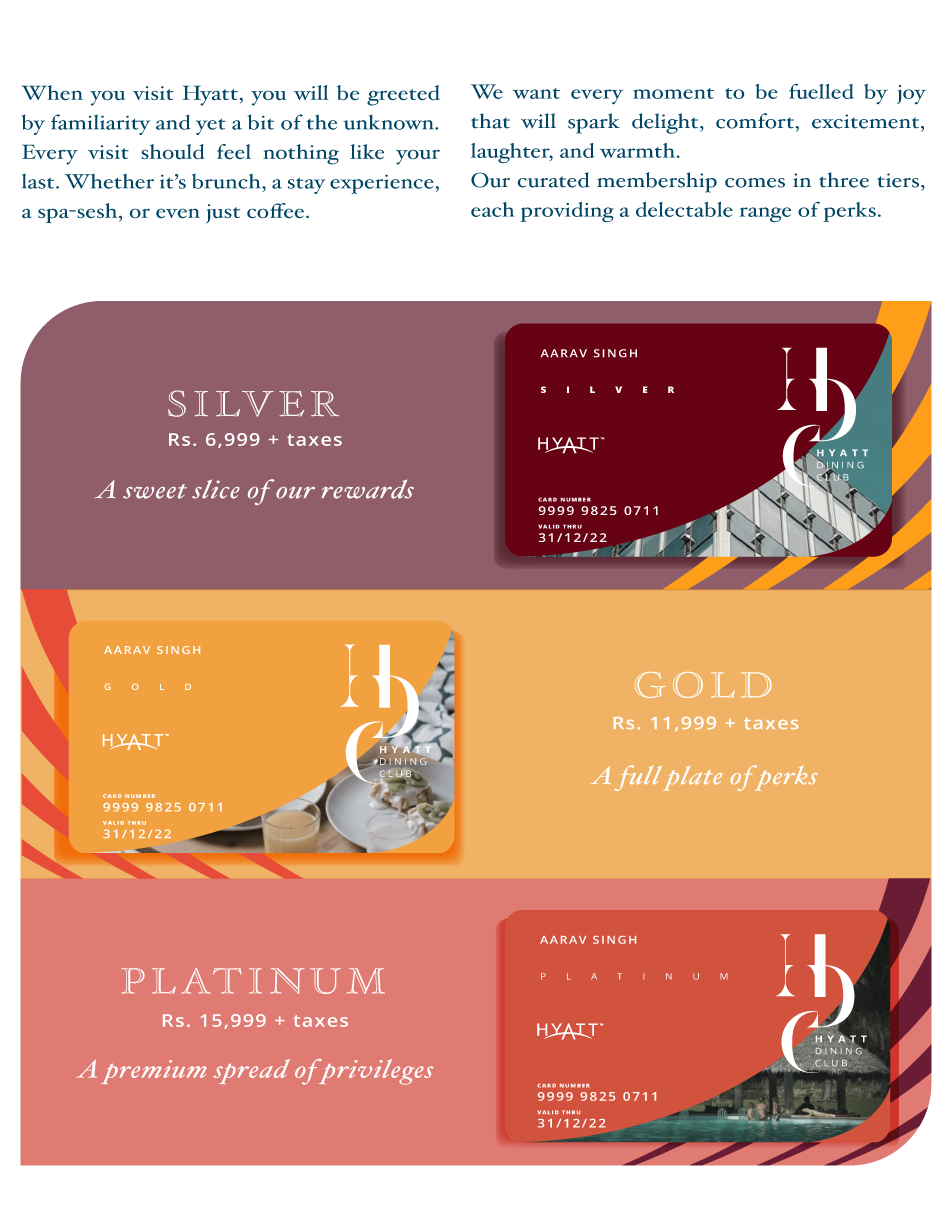 This screenshot has width=952, height=1232. I want to click on comfort, so click(755, 121).
